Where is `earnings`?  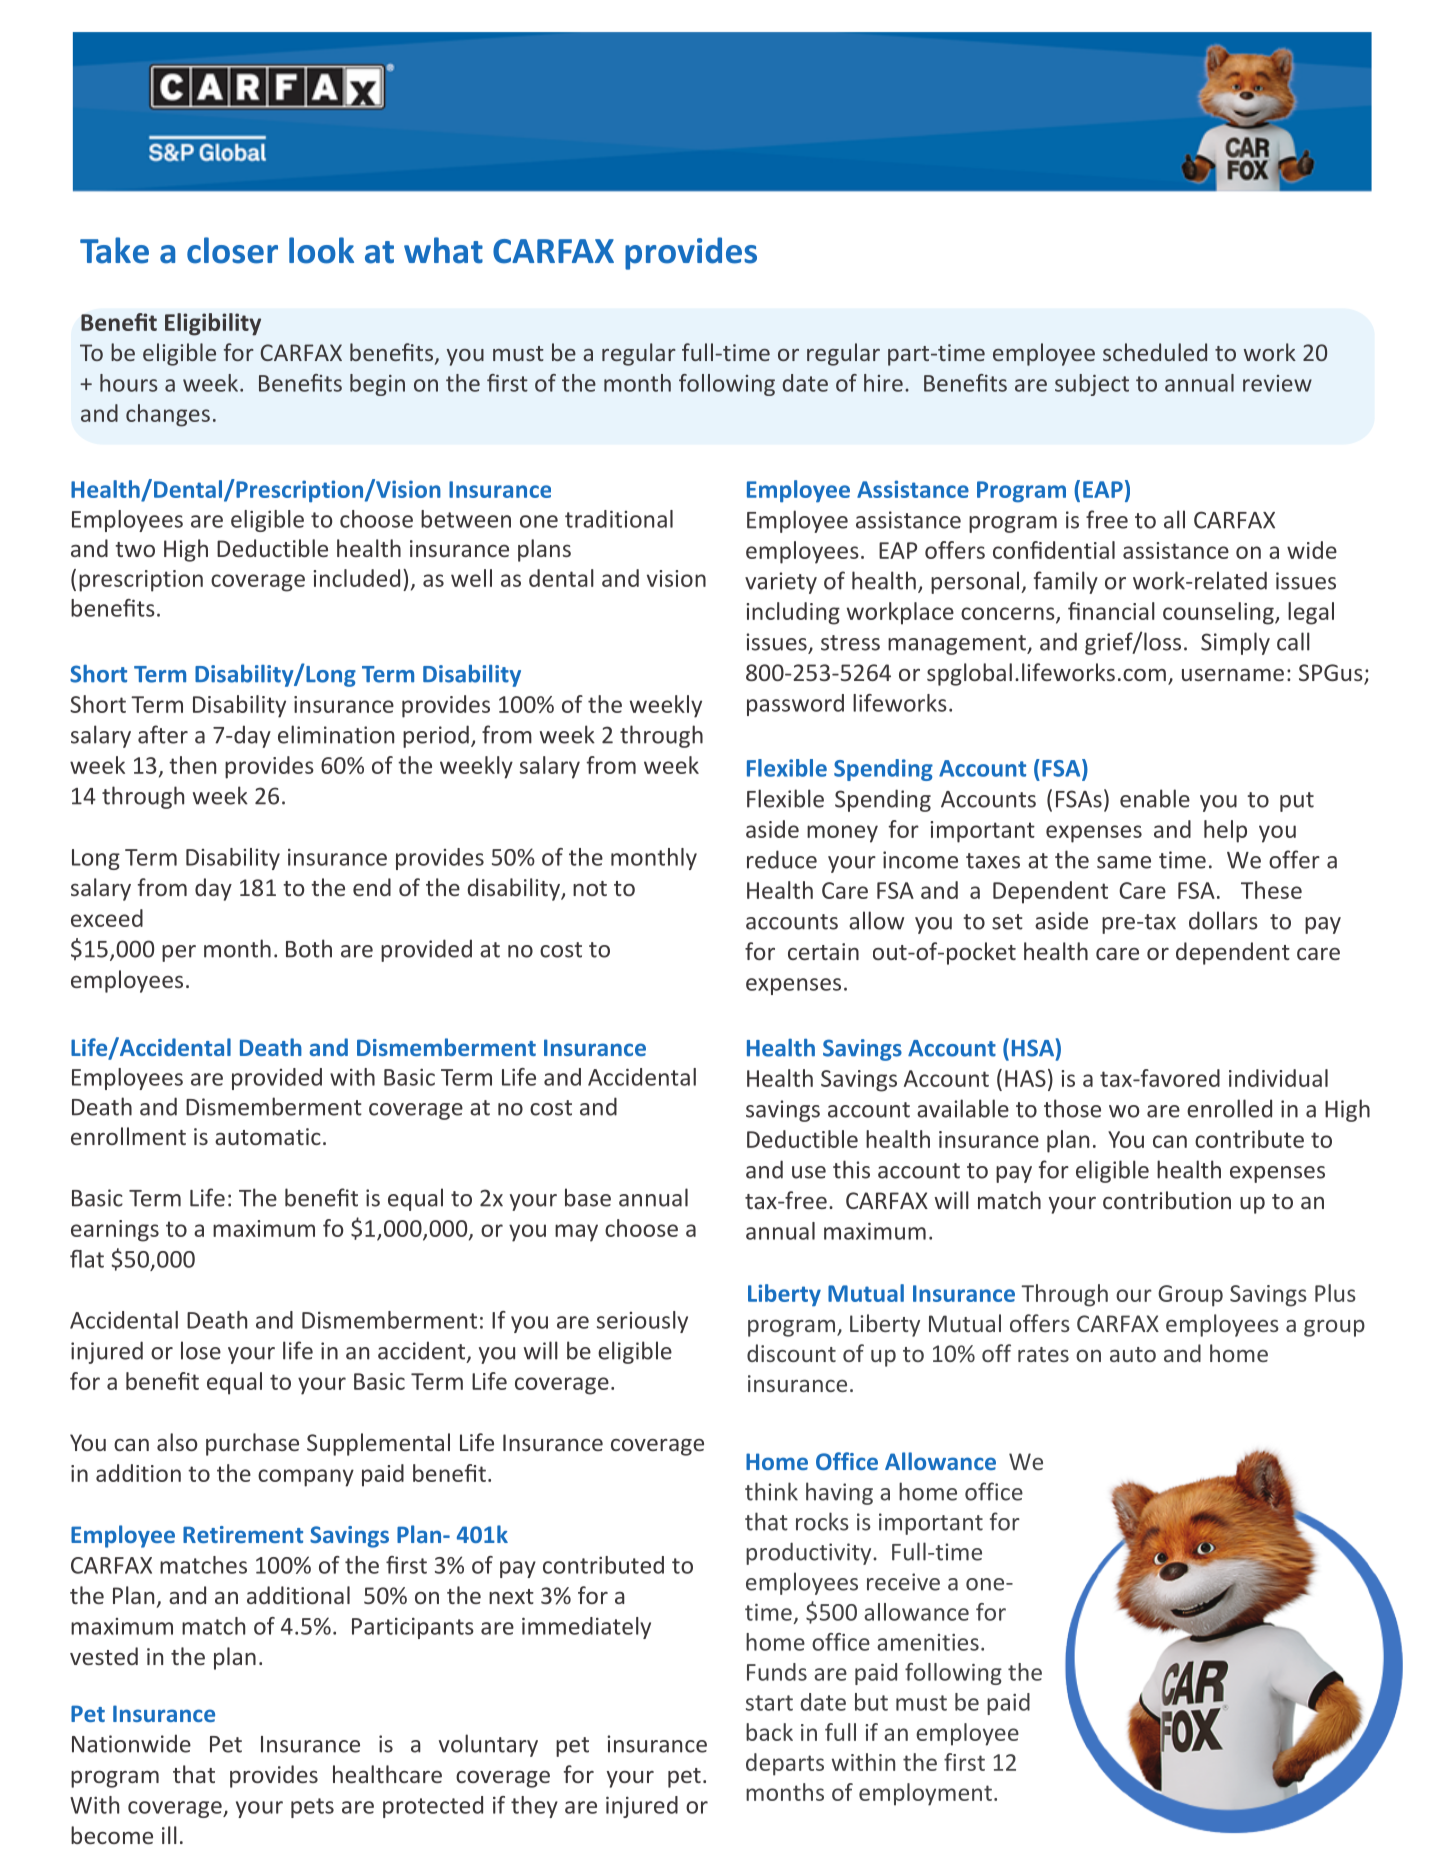
earnings is located at coordinates (115, 1231).
